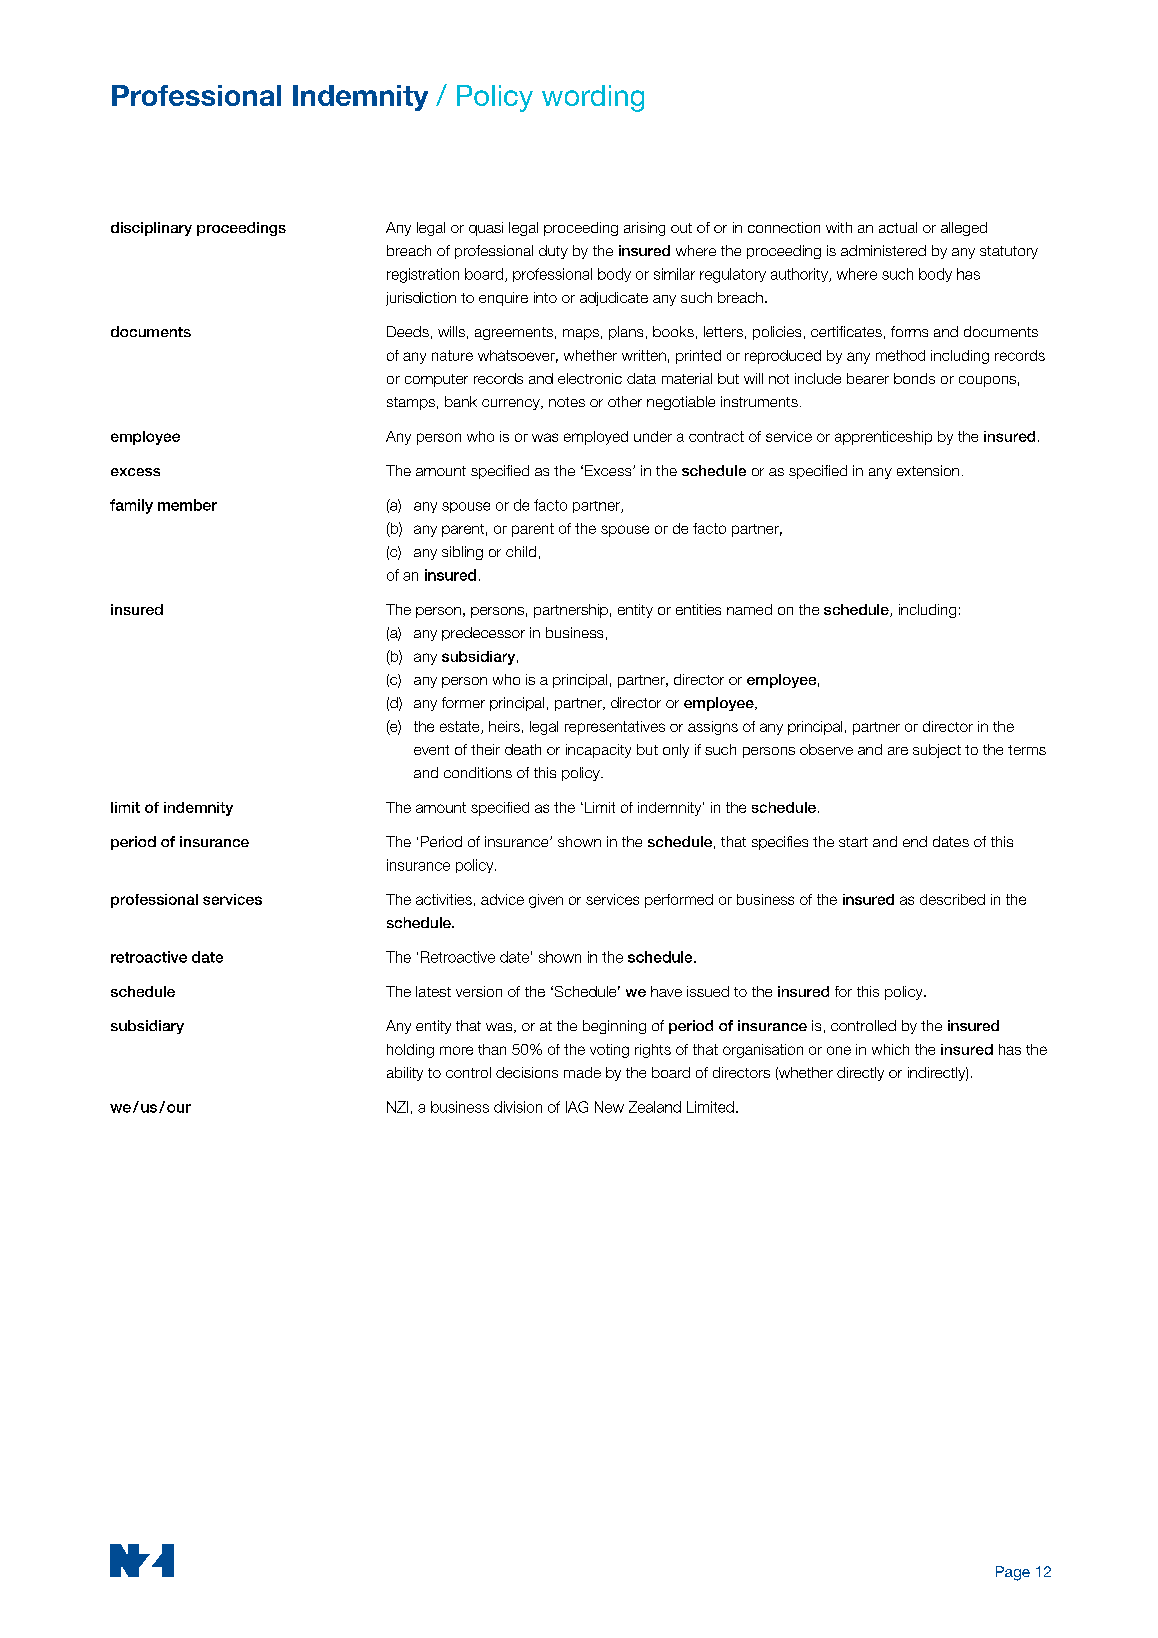 The height and width of the page is (1638, 1158). I want to click on disciplinary, so click(151, 229).
